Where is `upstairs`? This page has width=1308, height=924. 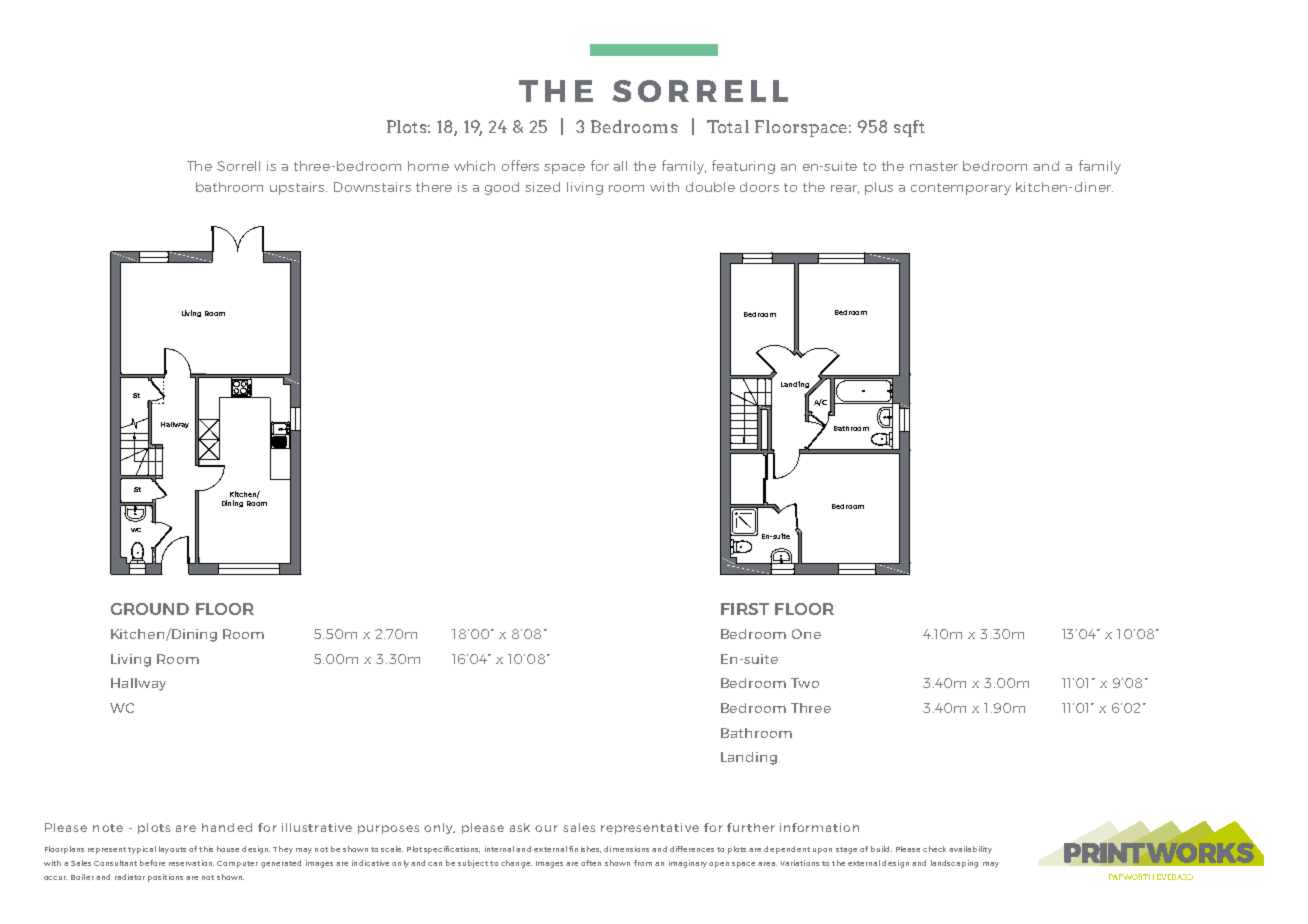
upstairs is located at coordinates (298, 188).
